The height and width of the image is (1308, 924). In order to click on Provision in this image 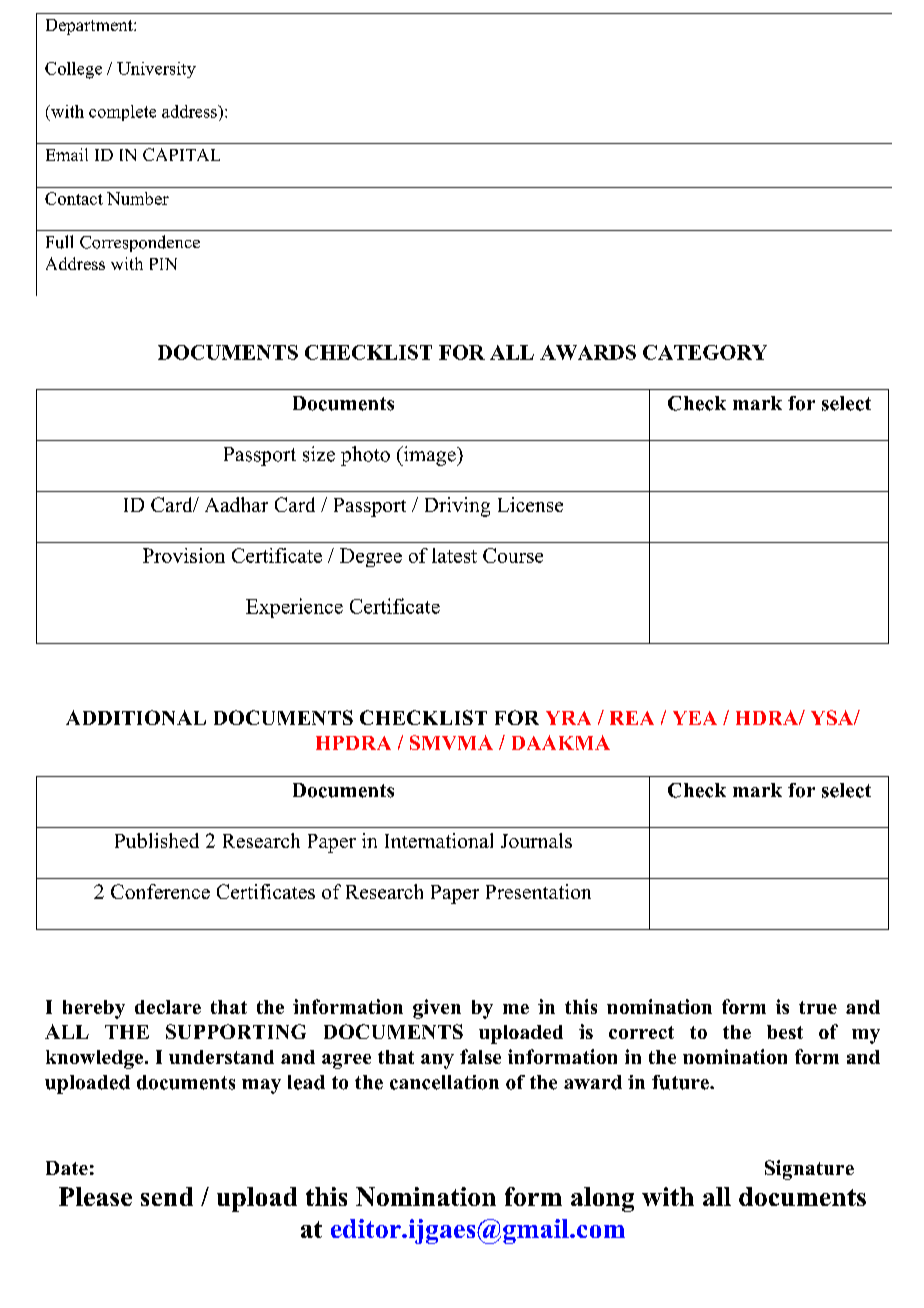, I will do `click(184, 555)`.
